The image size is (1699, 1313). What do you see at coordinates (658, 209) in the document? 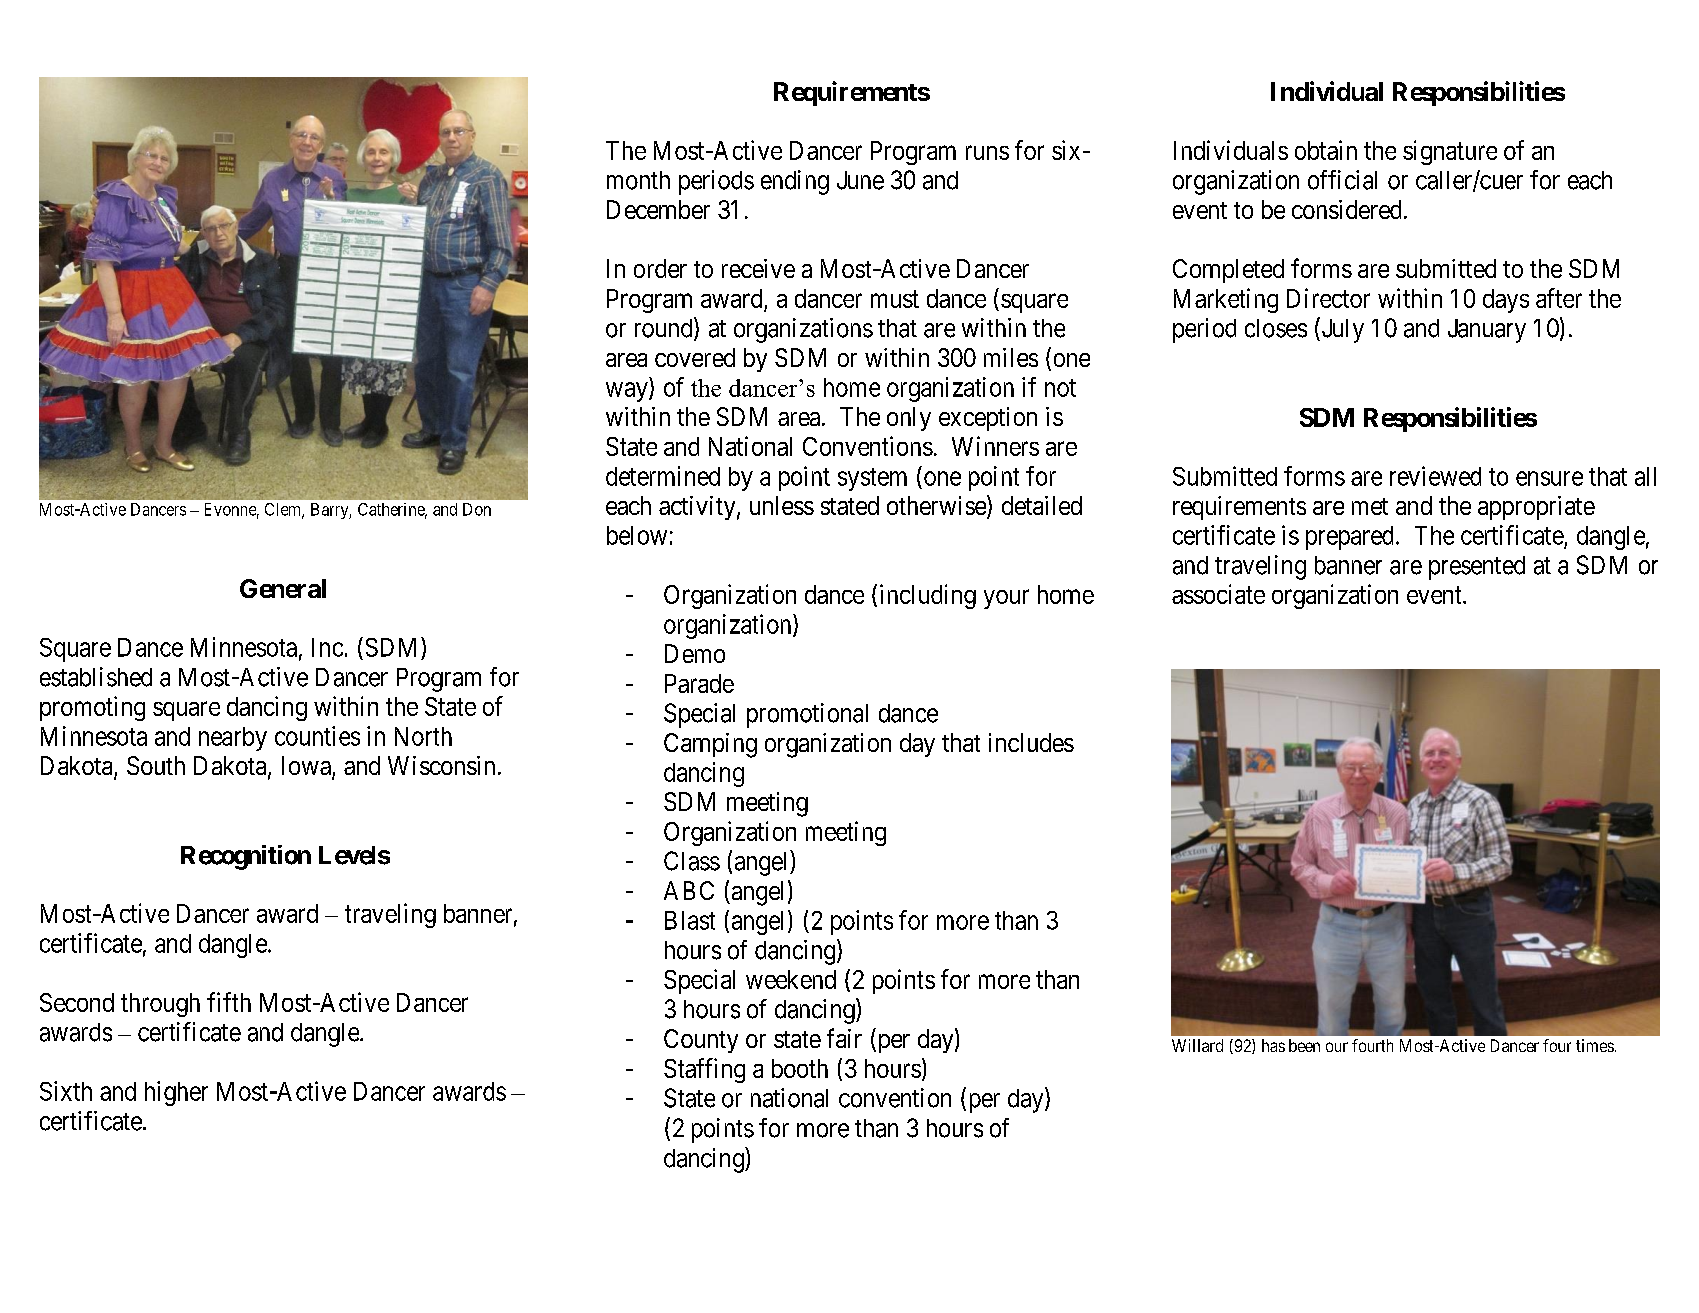
I see `December` at bounding box center [658, 209].
